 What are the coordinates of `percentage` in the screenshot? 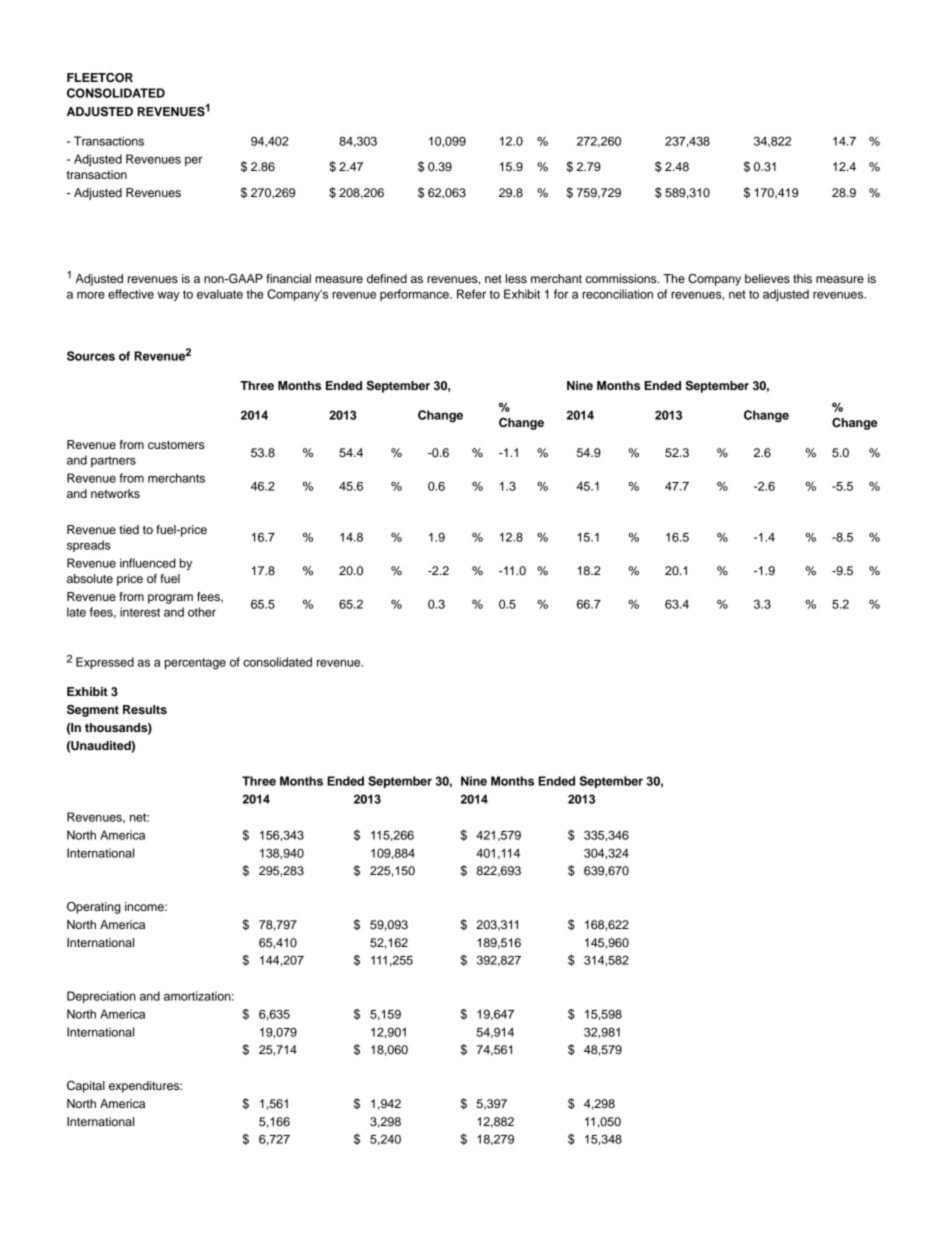 It's located at (195, 664).
